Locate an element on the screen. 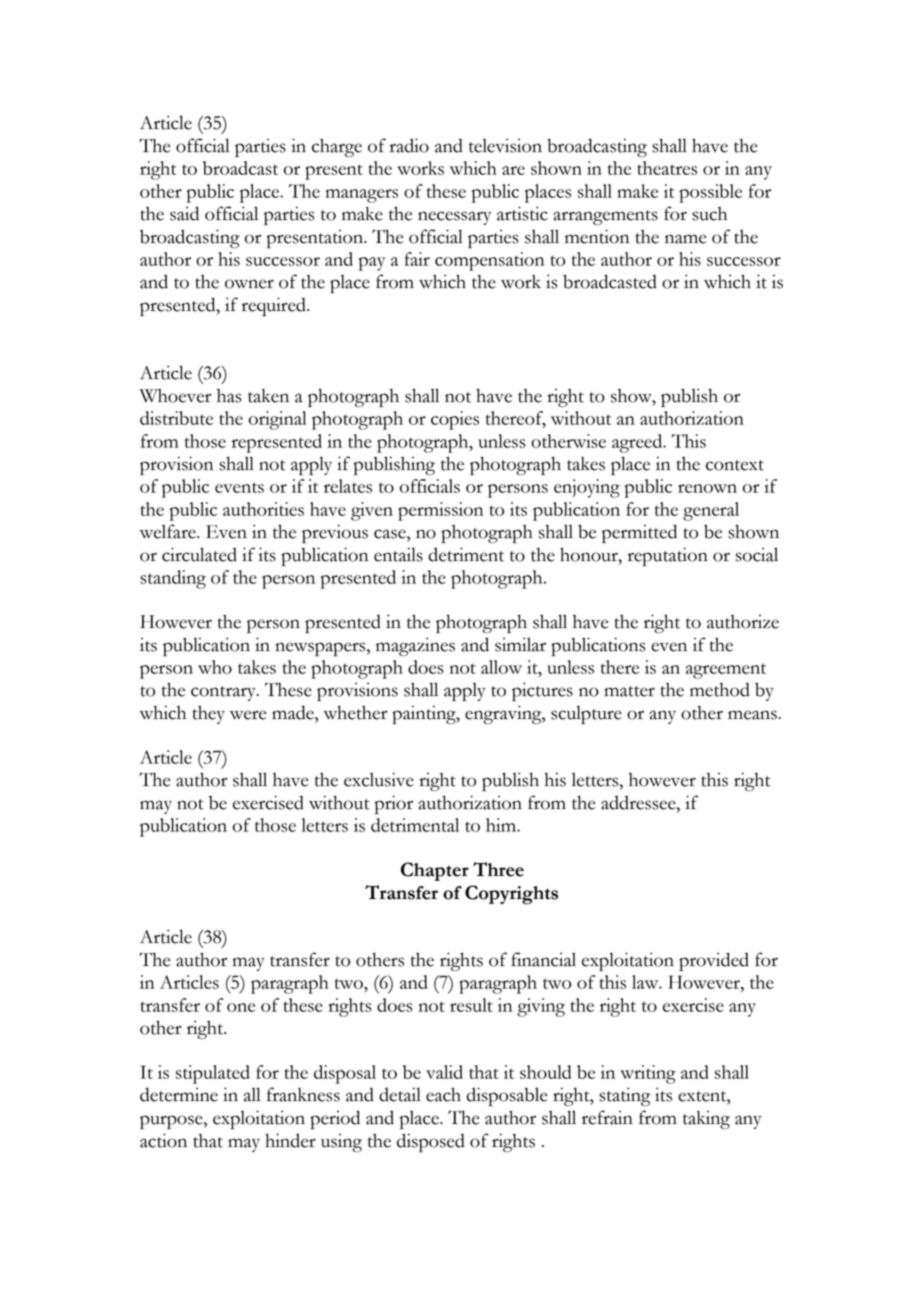 Image resolution: width=924 pixels, height=1308 pixels. theatres is located at coordinates (667, 168).
